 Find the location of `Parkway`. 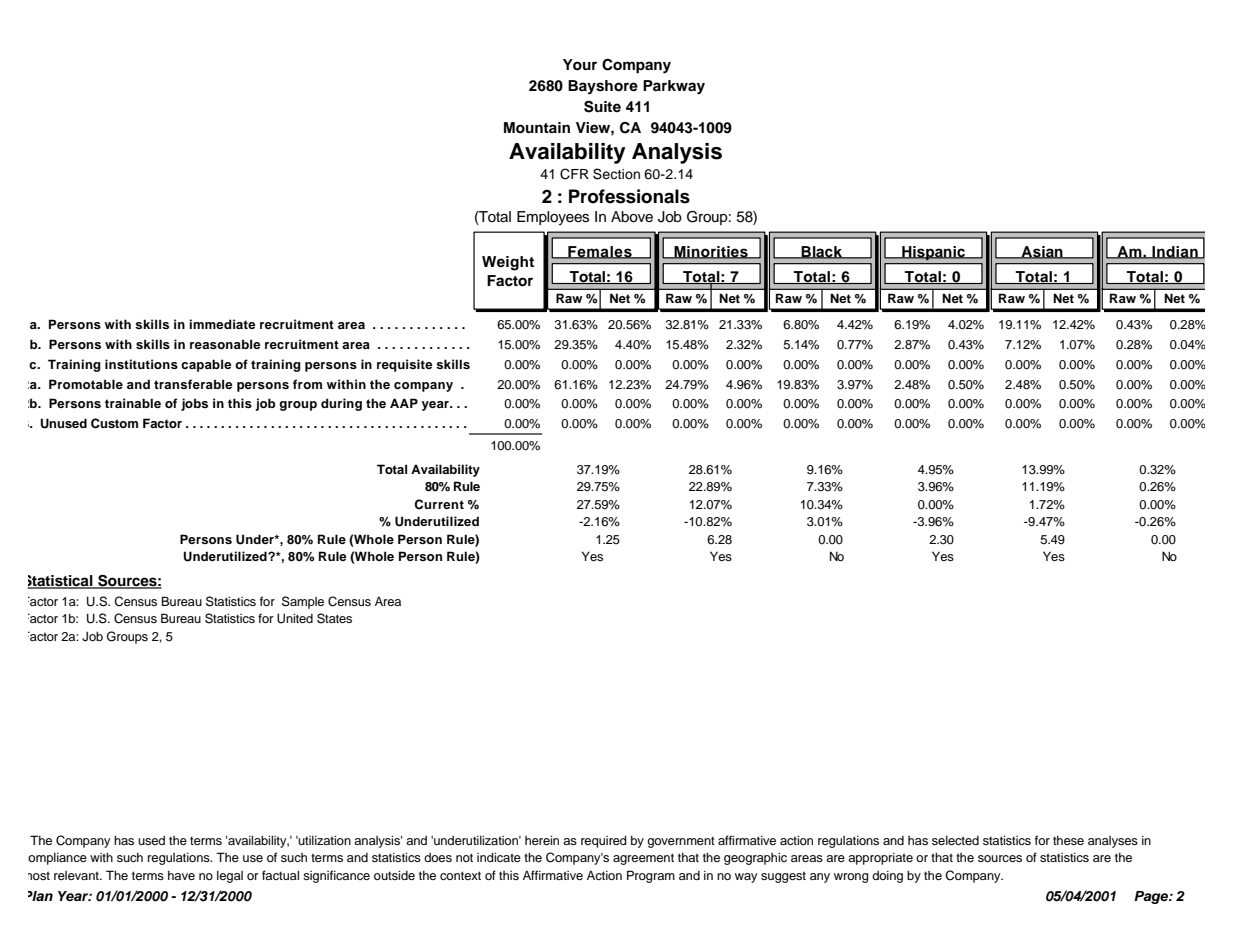

Parkway is located at coordinates (674, 87).
